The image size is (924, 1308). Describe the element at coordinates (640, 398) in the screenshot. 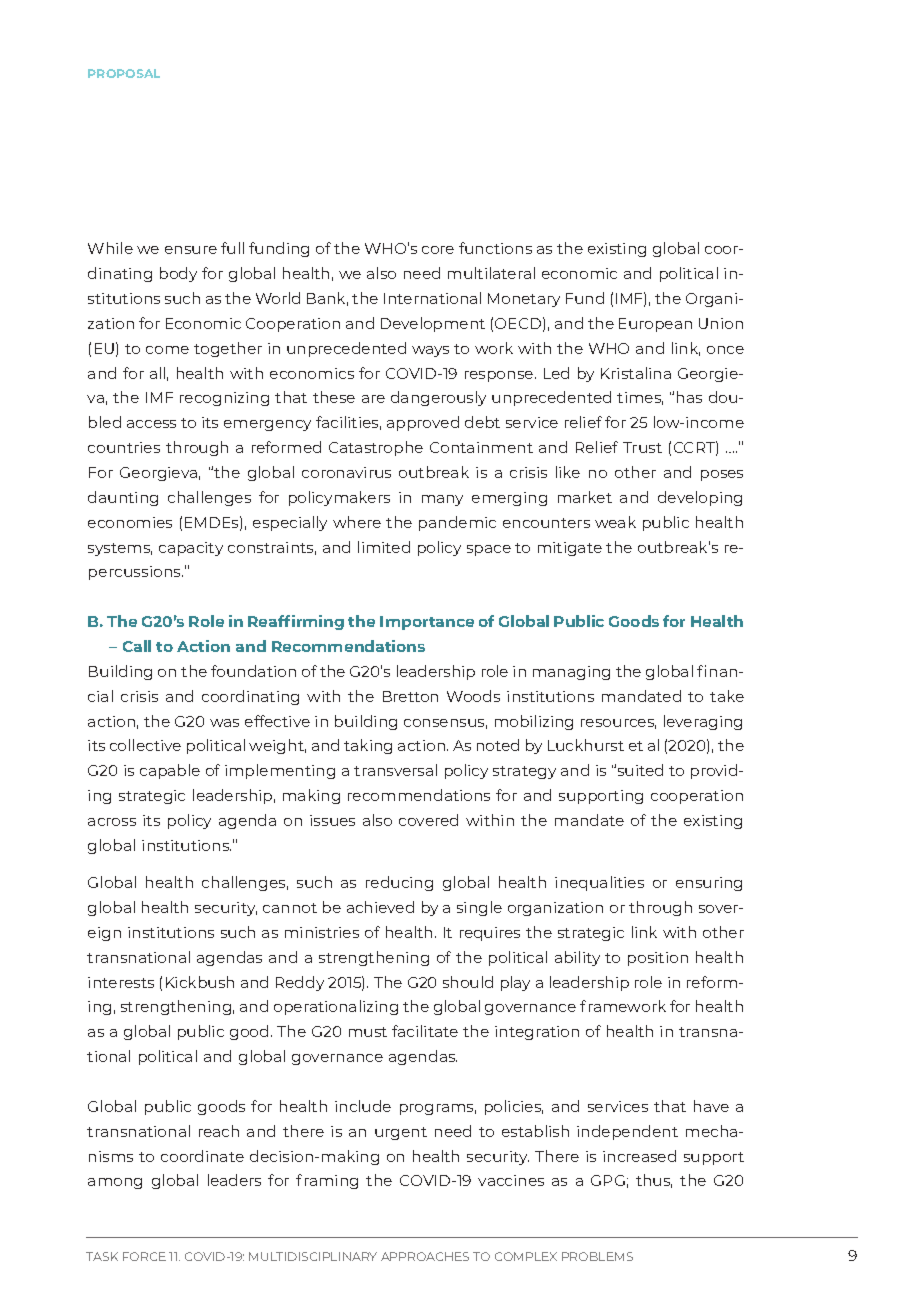

I see `times` at that location.
